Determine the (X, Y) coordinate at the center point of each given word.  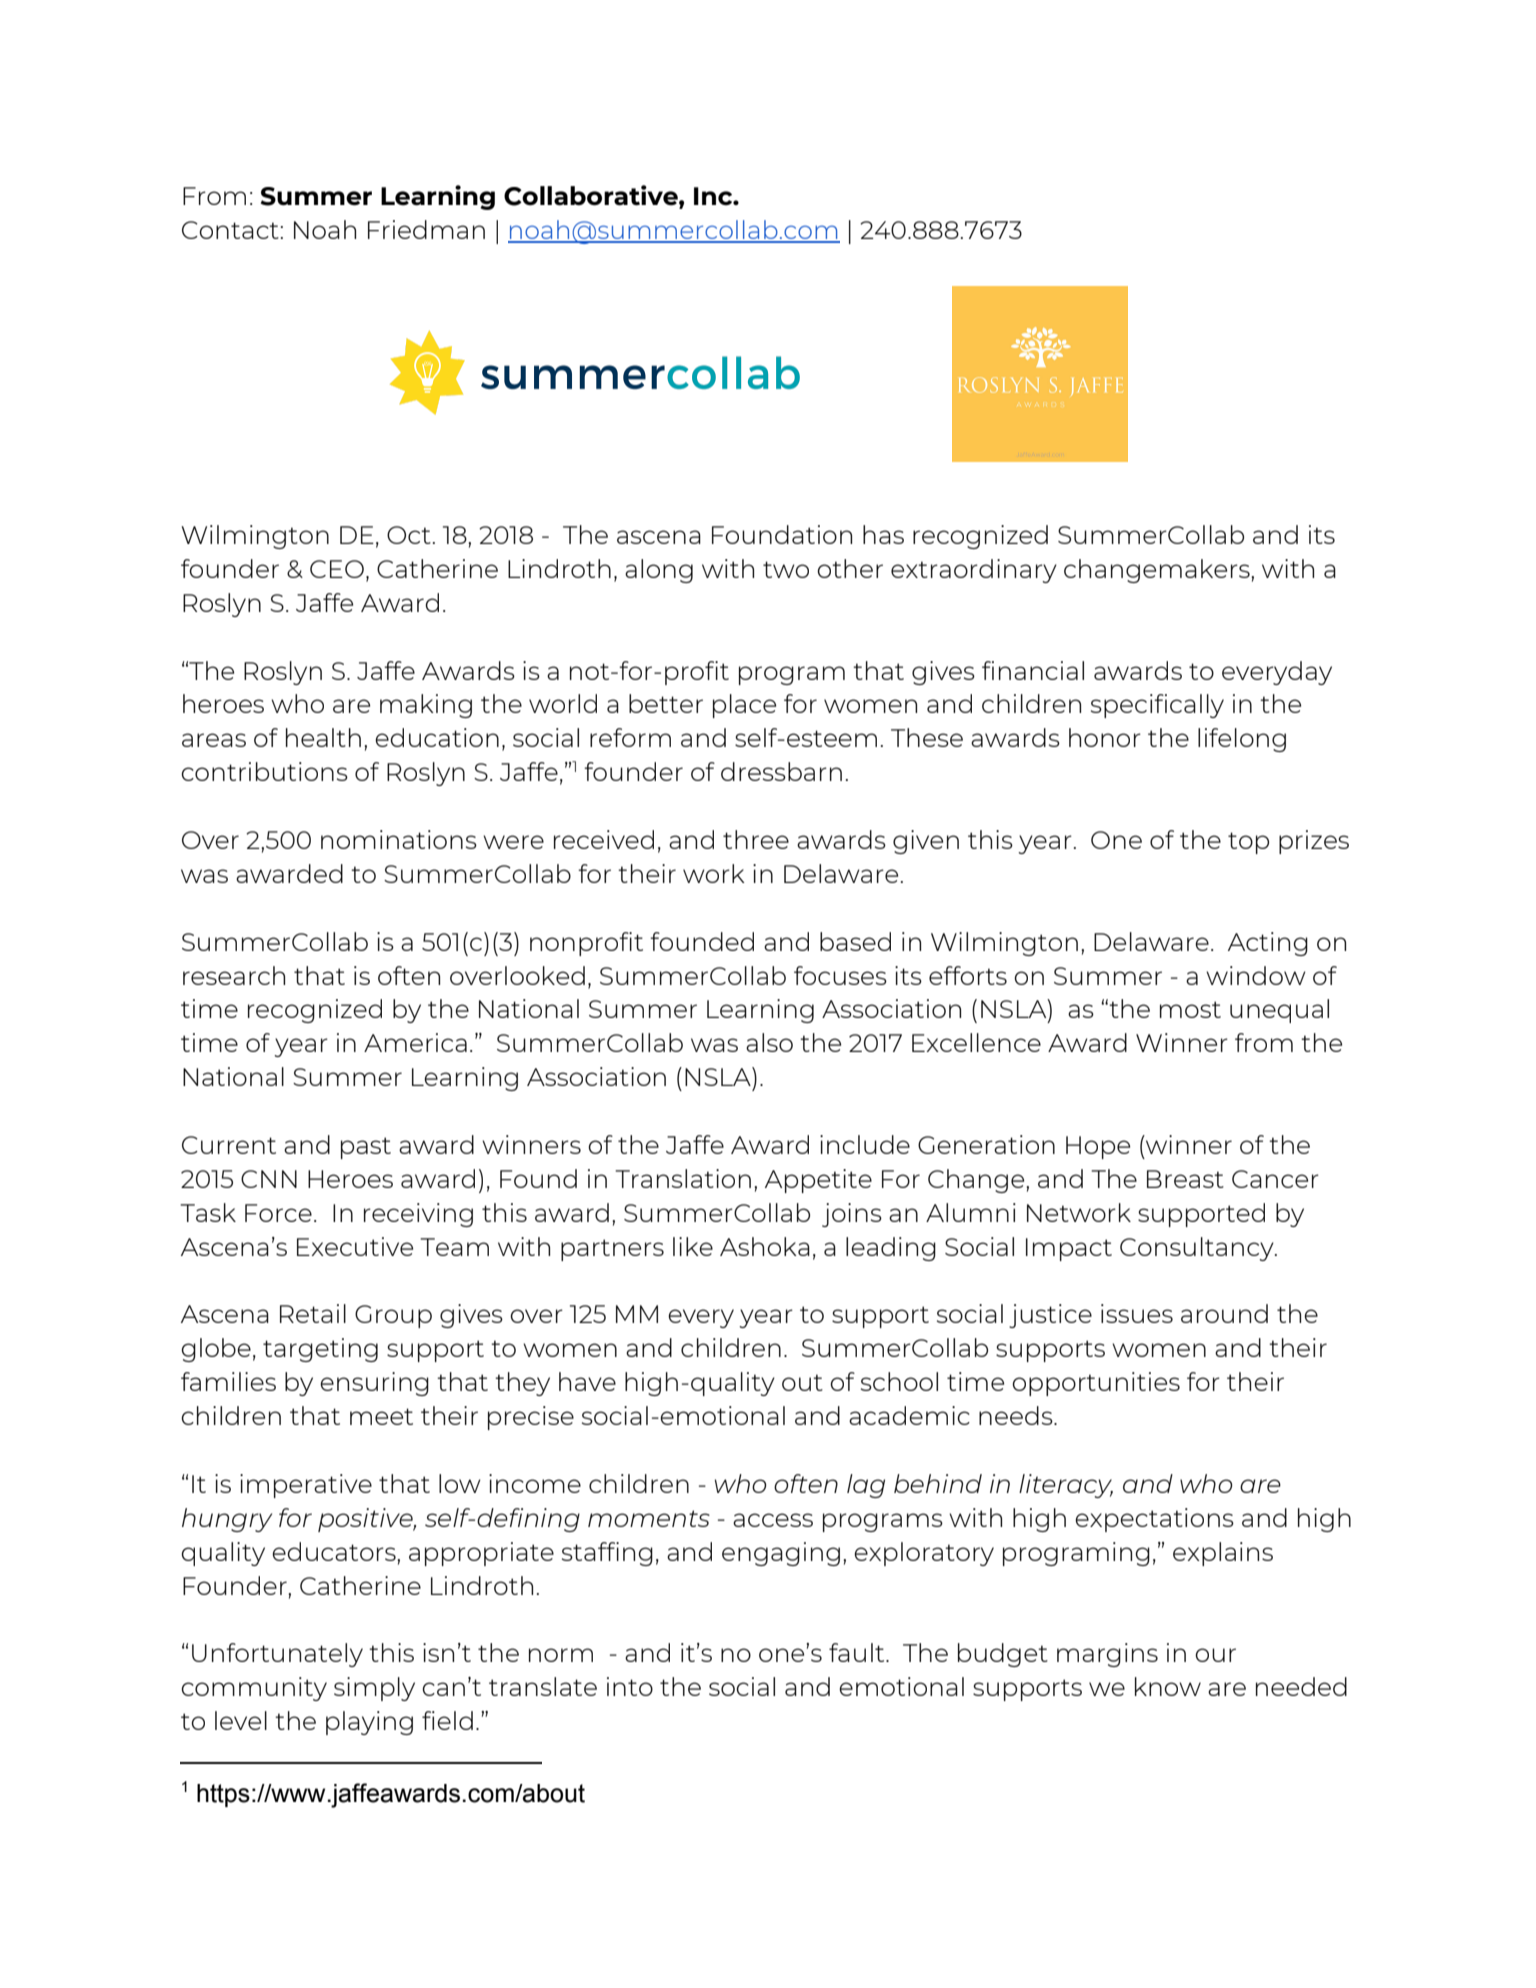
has (883, 534)
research (234, 975)
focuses (840, 975)
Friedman (426, 229)
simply (374, 1689)
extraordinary (974, 571)
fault (858, 1652)
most (1190, 1009)
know (1168, 1686)
